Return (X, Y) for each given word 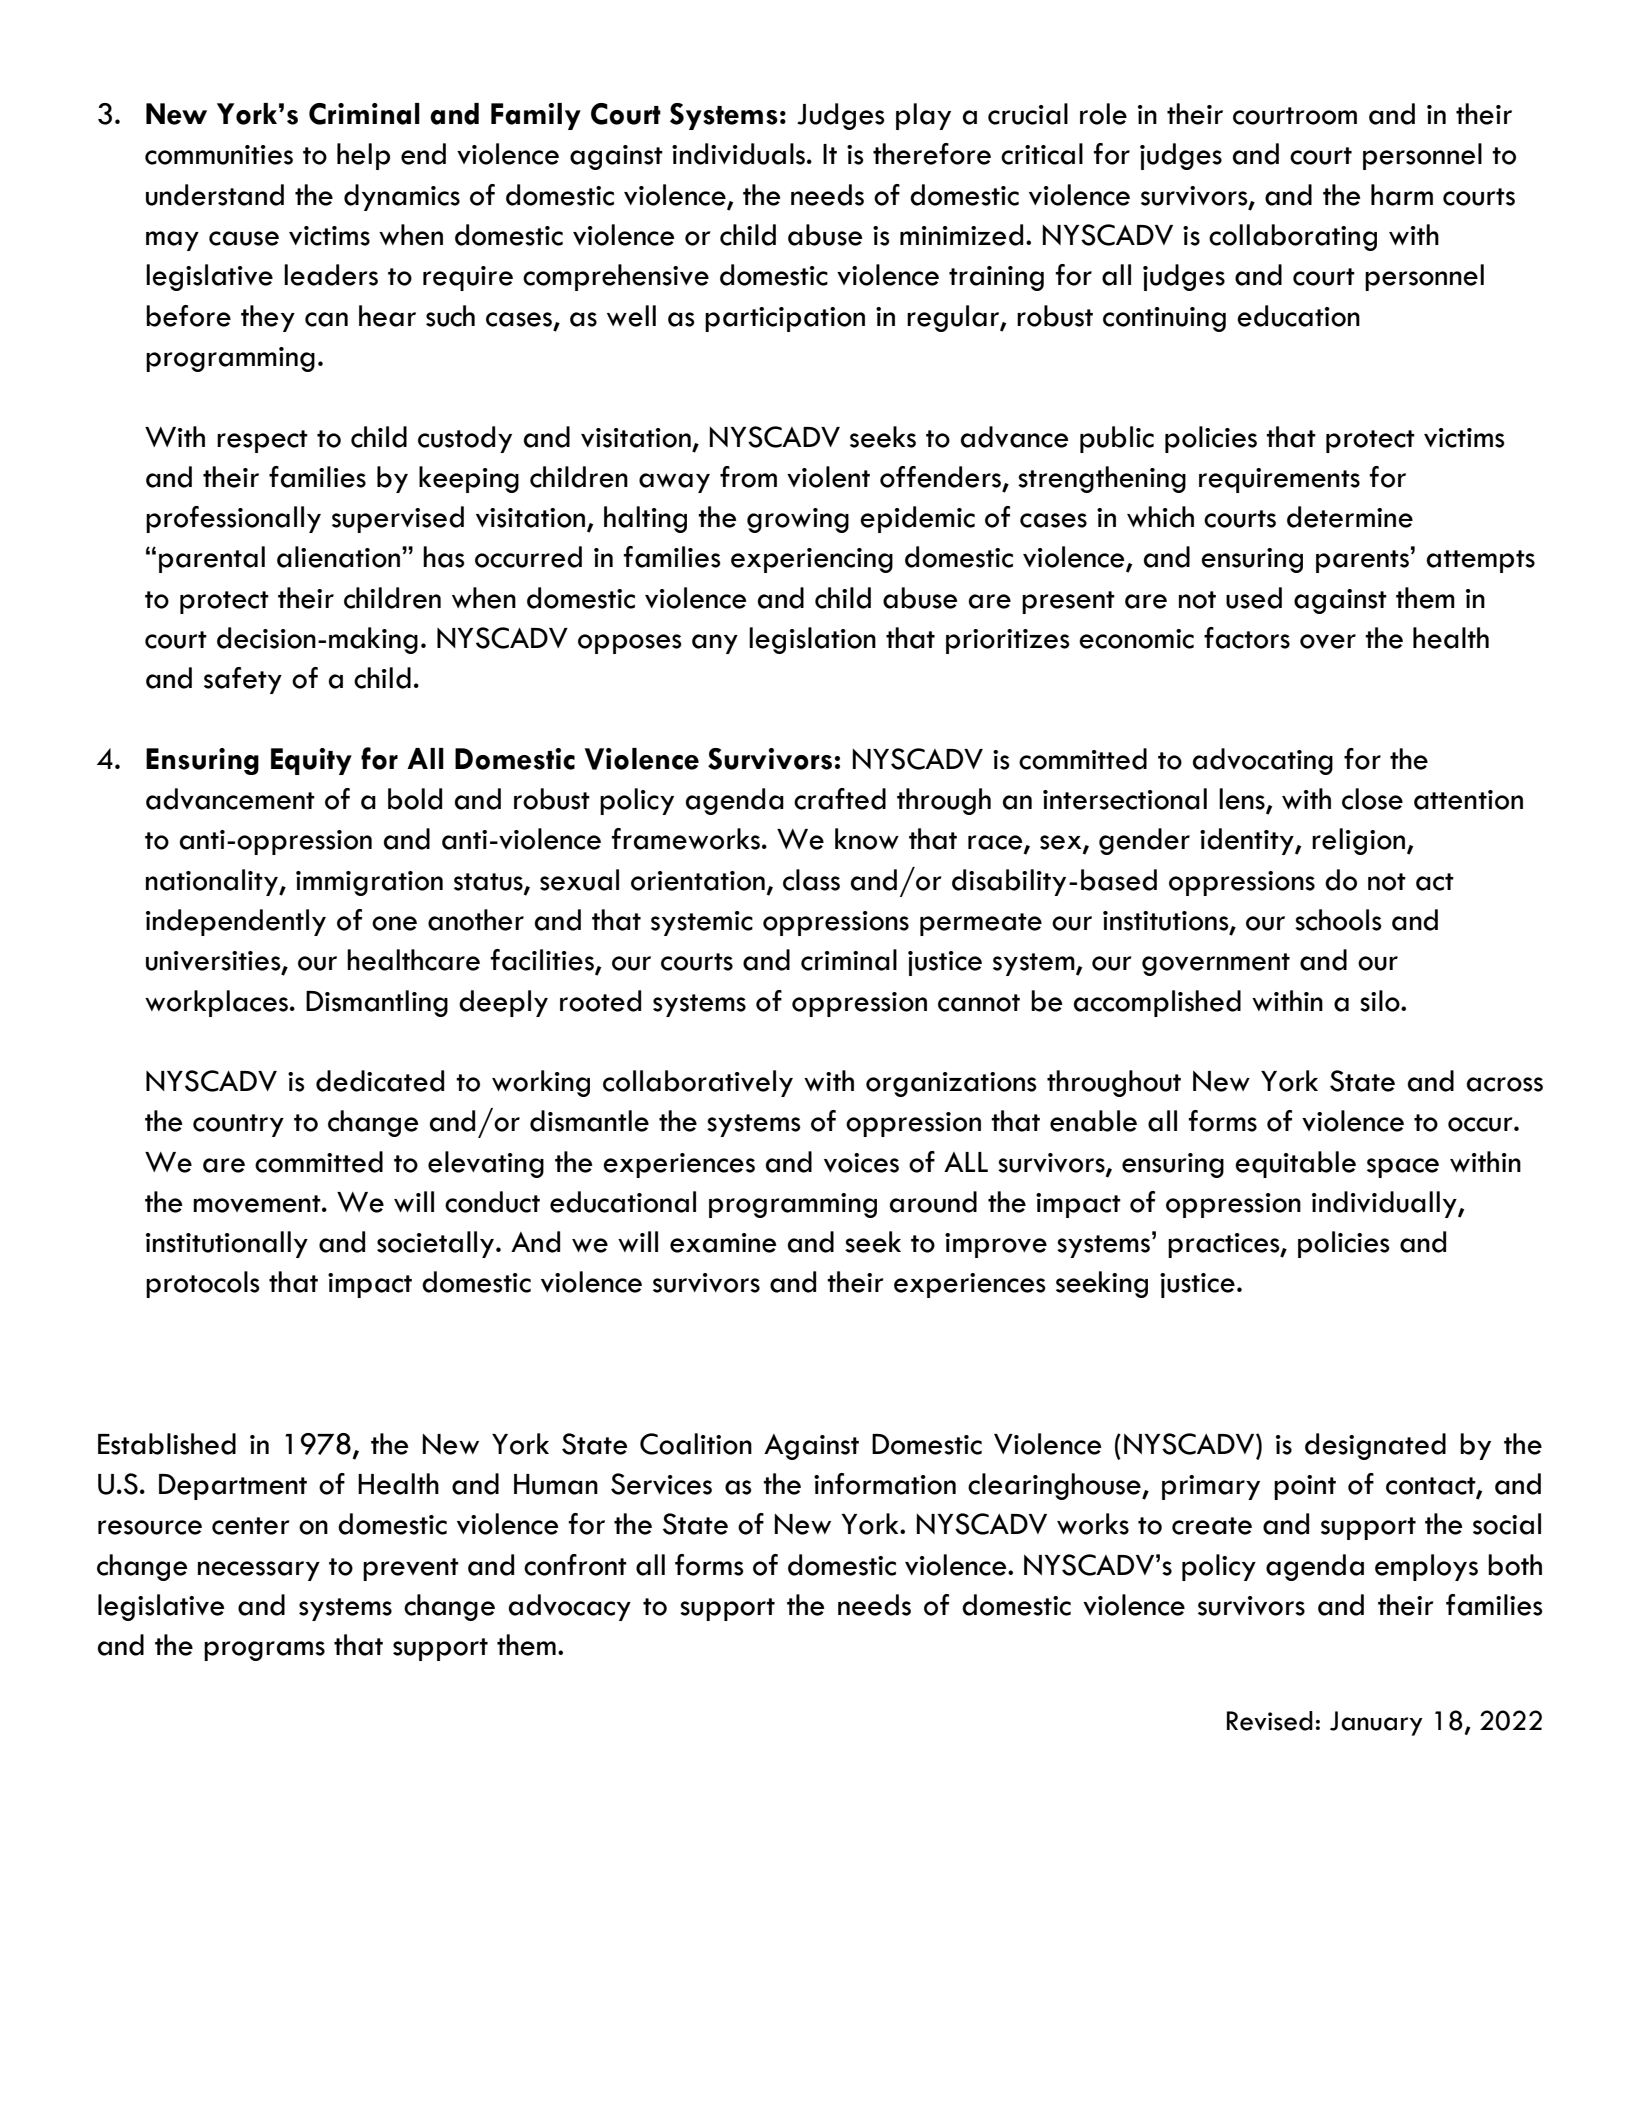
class (811, 880)
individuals (738, 154)
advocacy (570, 1607)
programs (264, 1651)
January (1376, 1723)
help (363, 156)
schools (1338, 920)
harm (1402, 195)
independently (236, 922)
